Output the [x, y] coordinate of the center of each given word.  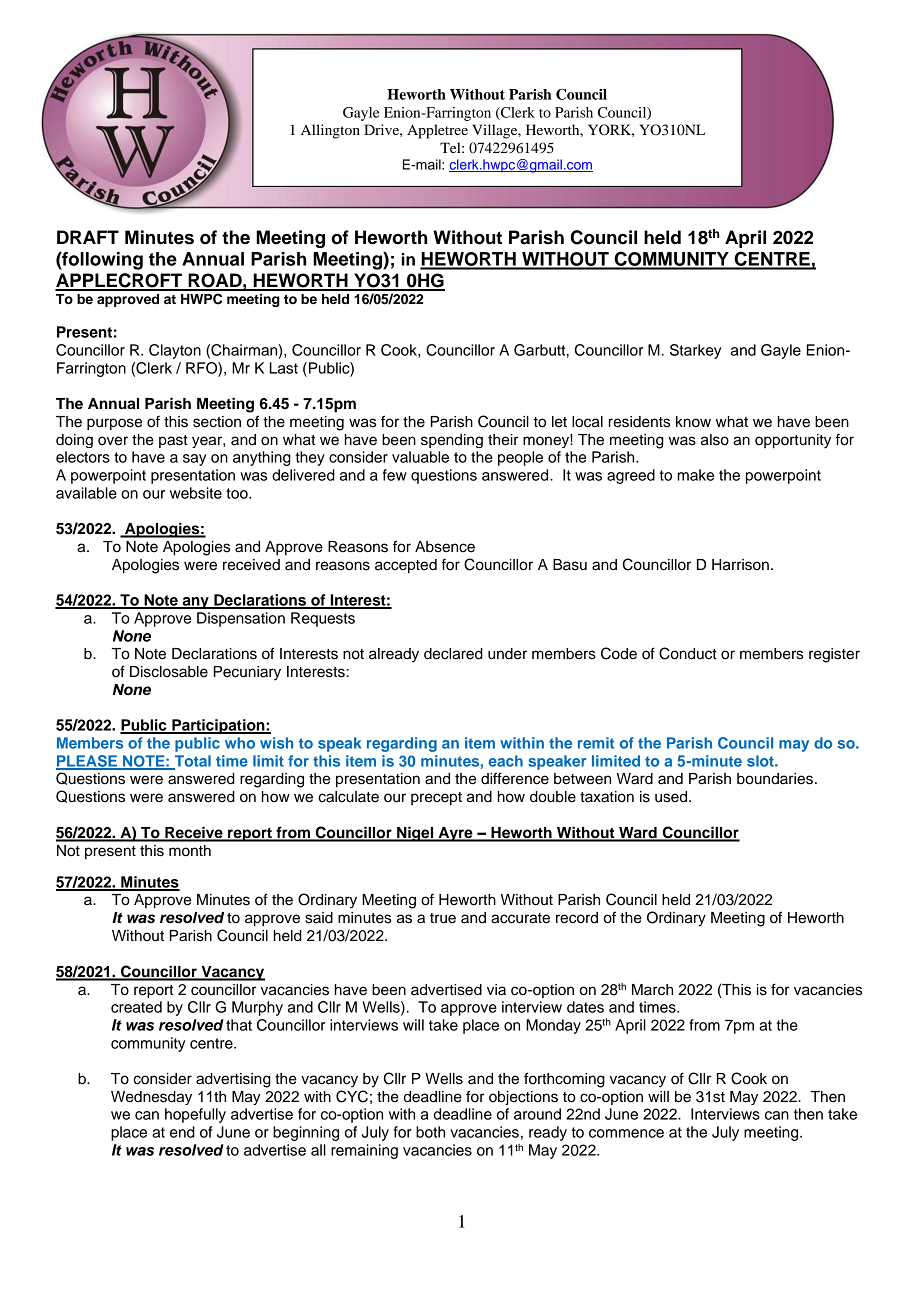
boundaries [775, 779]
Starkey [695, 351]
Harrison [740, 565]
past [173, 441]
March [652, 990]
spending [452, 441]
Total [191, 762]
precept [436, 799]
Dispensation [241, 619]
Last [284, 368]
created [136, 1007]
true [443, 918]
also [715, 440]
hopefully [195, 1115]
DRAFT [88, 237]
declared [453, 654]
